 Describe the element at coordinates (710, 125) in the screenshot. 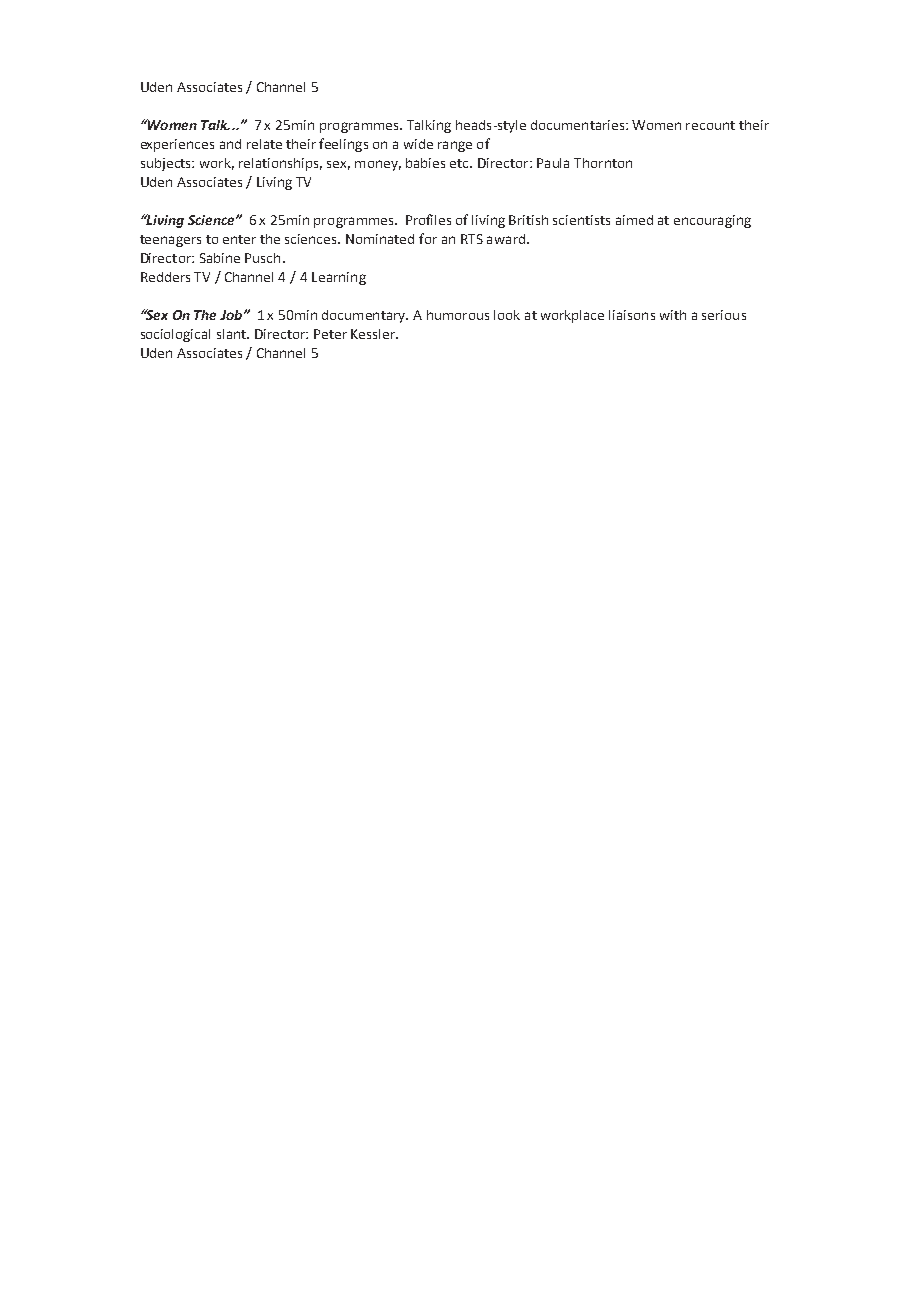

I see `recount` at that location.
